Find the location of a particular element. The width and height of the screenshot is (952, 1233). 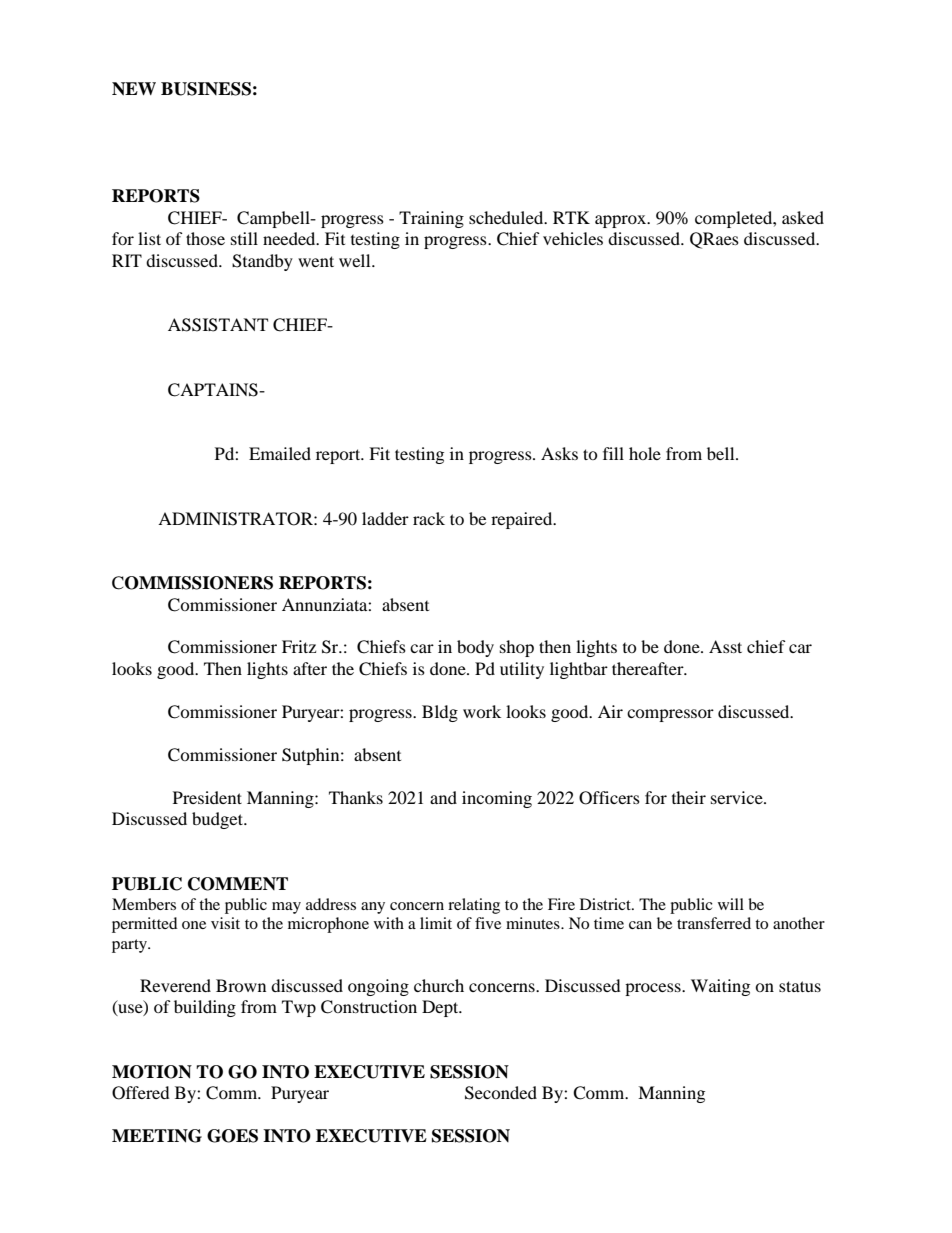

body is located at coordinates (475, 648).
